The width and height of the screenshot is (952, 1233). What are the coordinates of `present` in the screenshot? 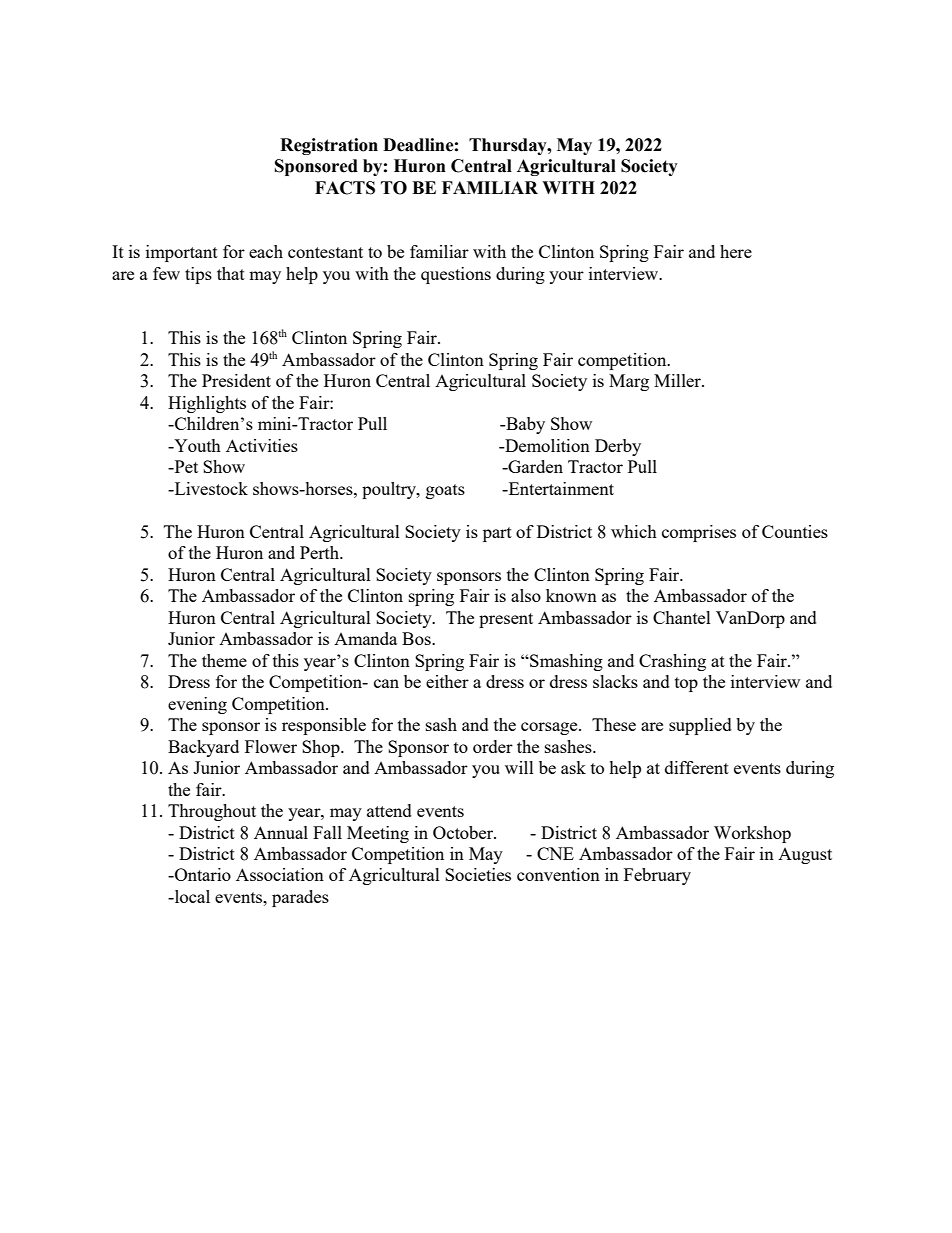 It's located at (506, 620).
